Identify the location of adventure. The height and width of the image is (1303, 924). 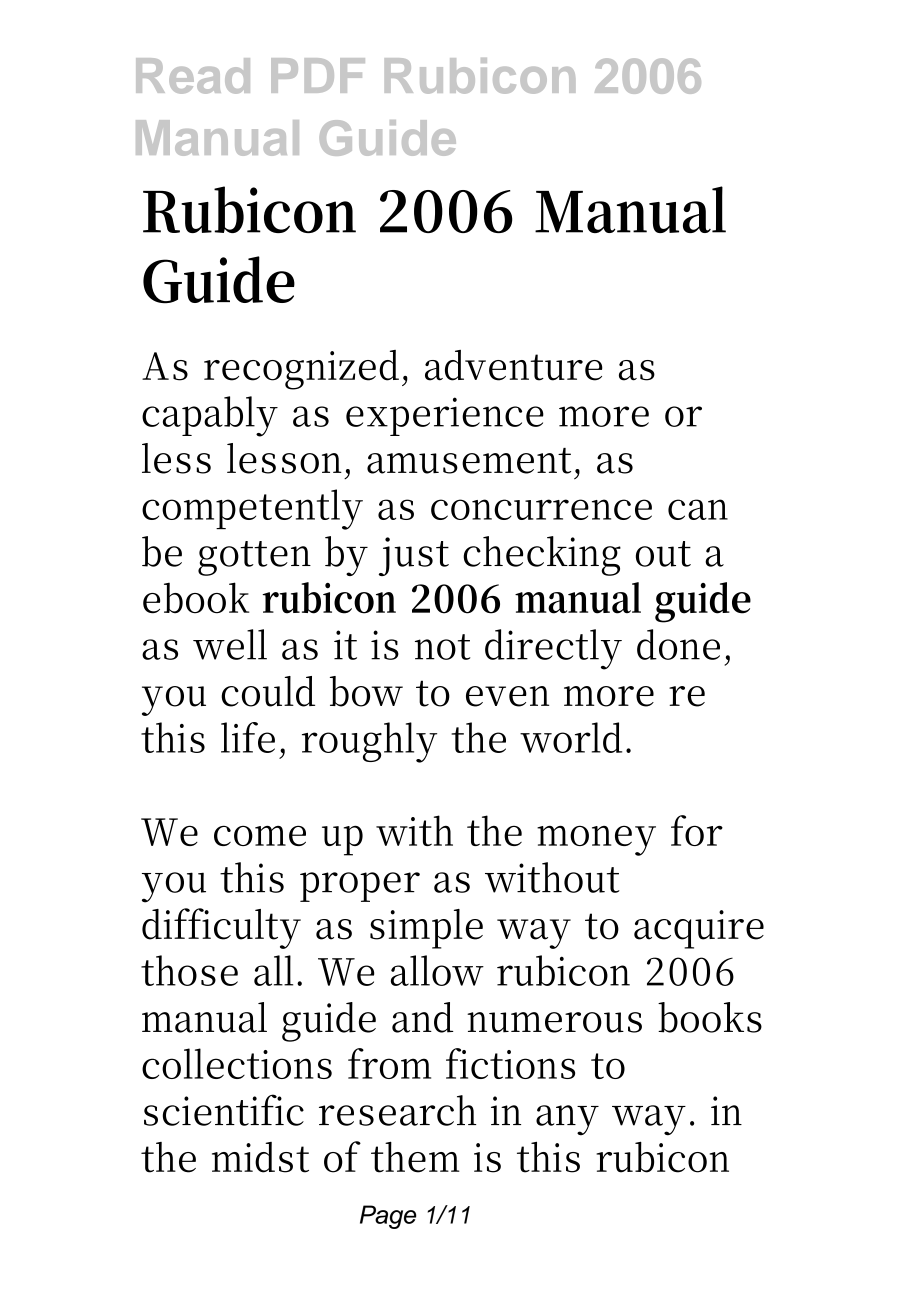
(514, 365).
